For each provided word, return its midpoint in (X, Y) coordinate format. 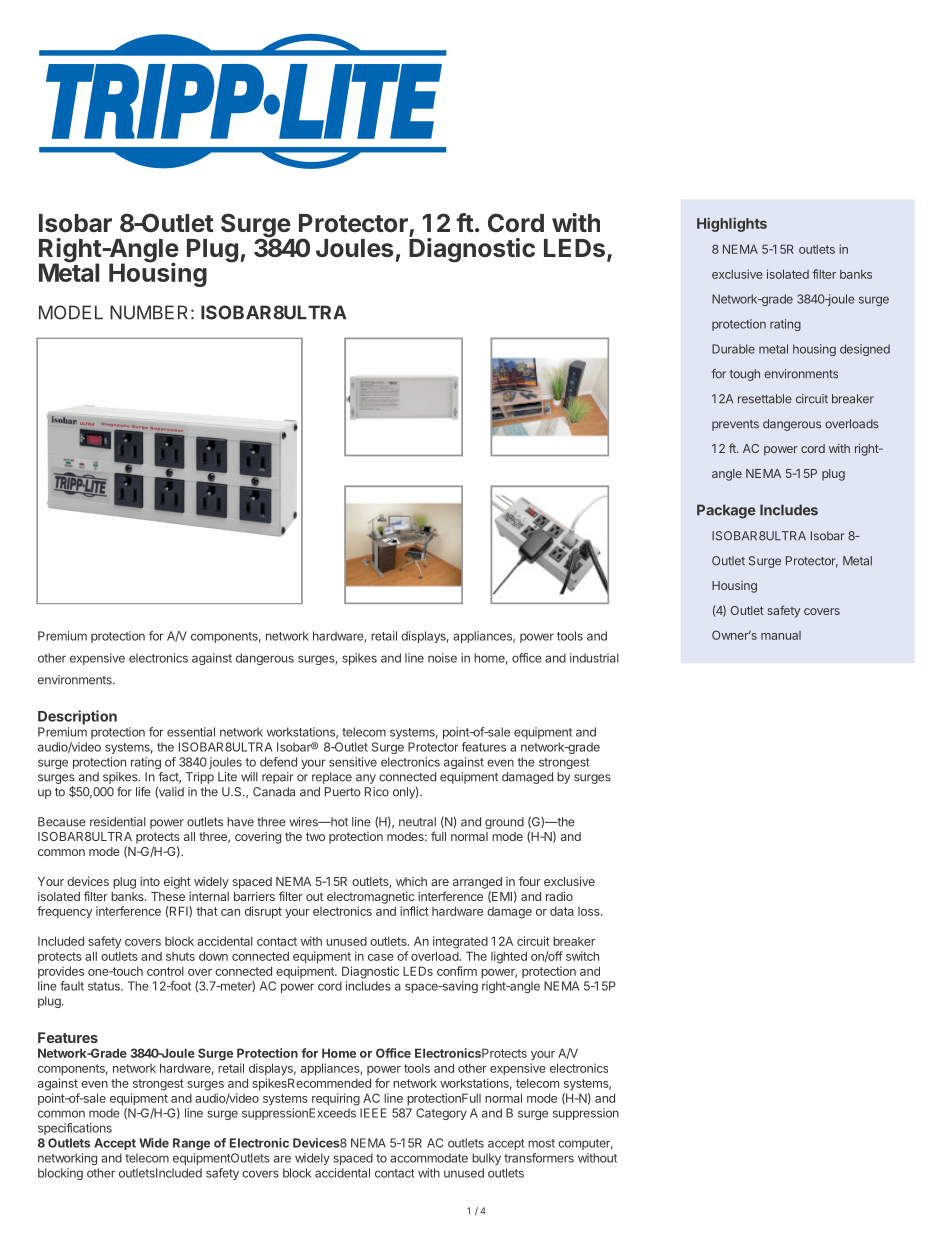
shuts (180, 956)
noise (442, 658)
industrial (594, 658)
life (143, 792)
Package (726, 511)
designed (865, 350)
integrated (460, 942)
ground (504, 823)
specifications (75, 1129)
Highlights (732, 224)
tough (745, 375)
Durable (733, 349)
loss (590, 911)
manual (781, 635)
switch (582, 956)
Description (77, 717)
